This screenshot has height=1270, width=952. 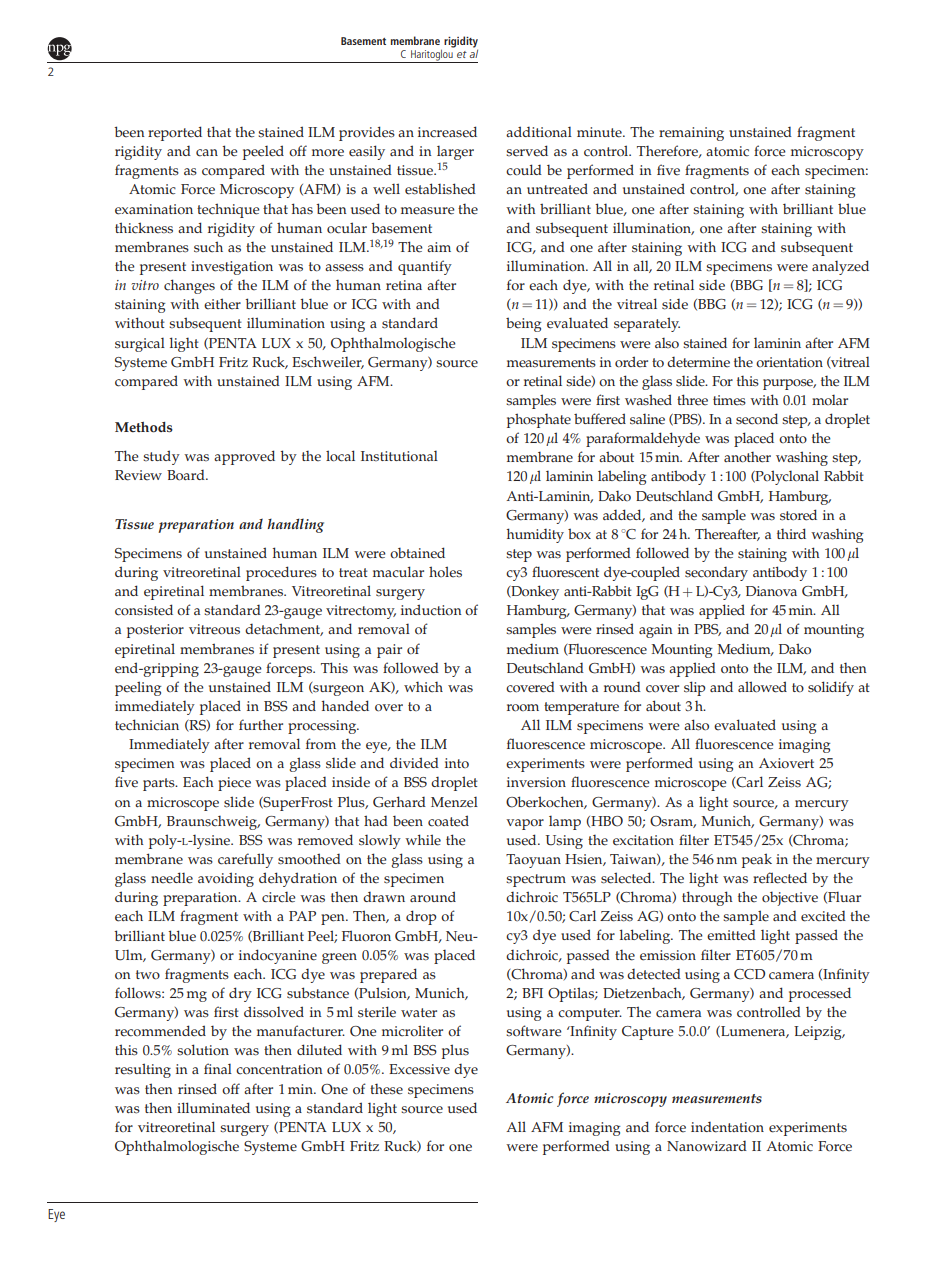 I want to click on indentation, so click(x=727, y=1127).
